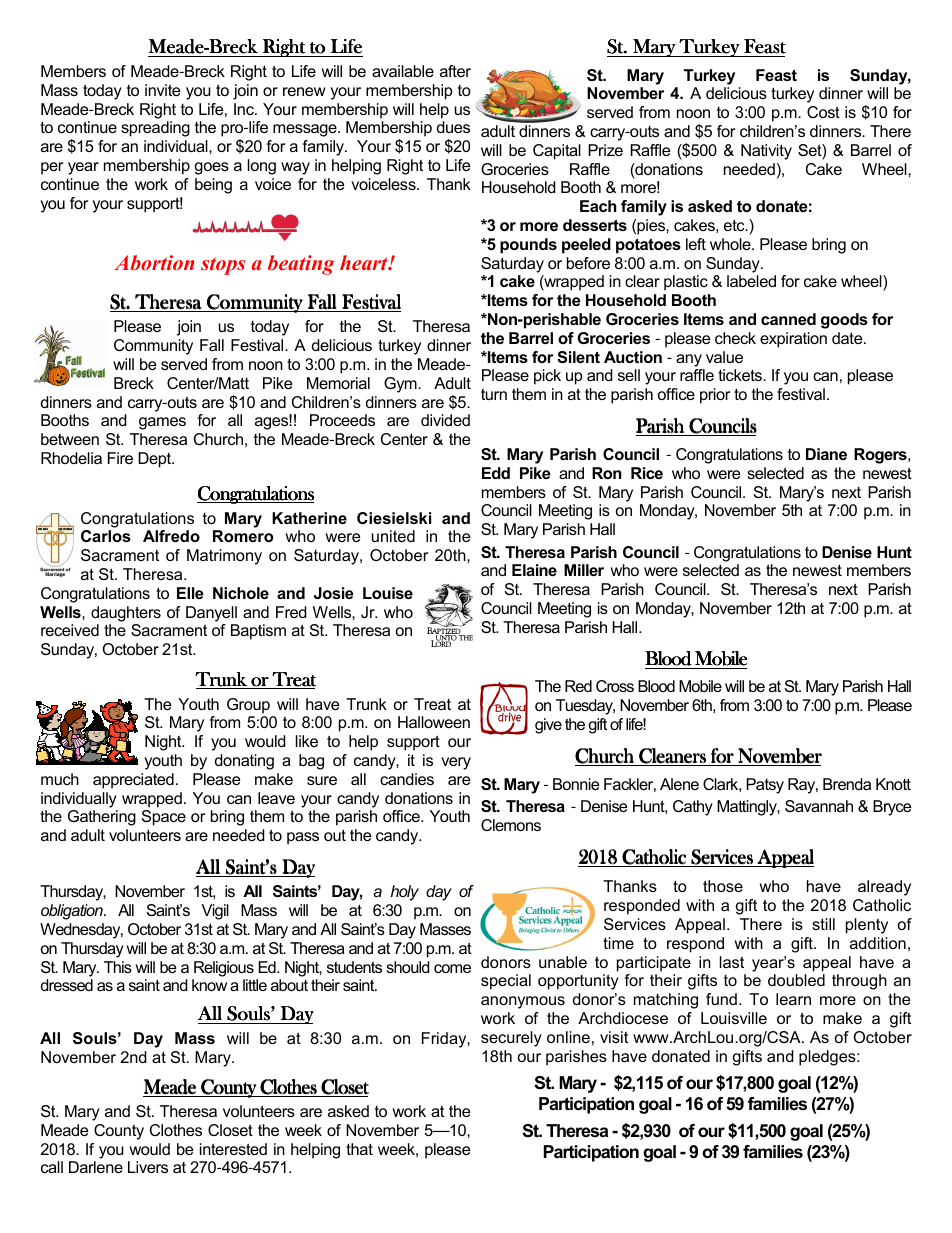 This image has width=952, height=1233. Describe the element at coordinates (496, 473) in the image. I see `Edd` at that location.
